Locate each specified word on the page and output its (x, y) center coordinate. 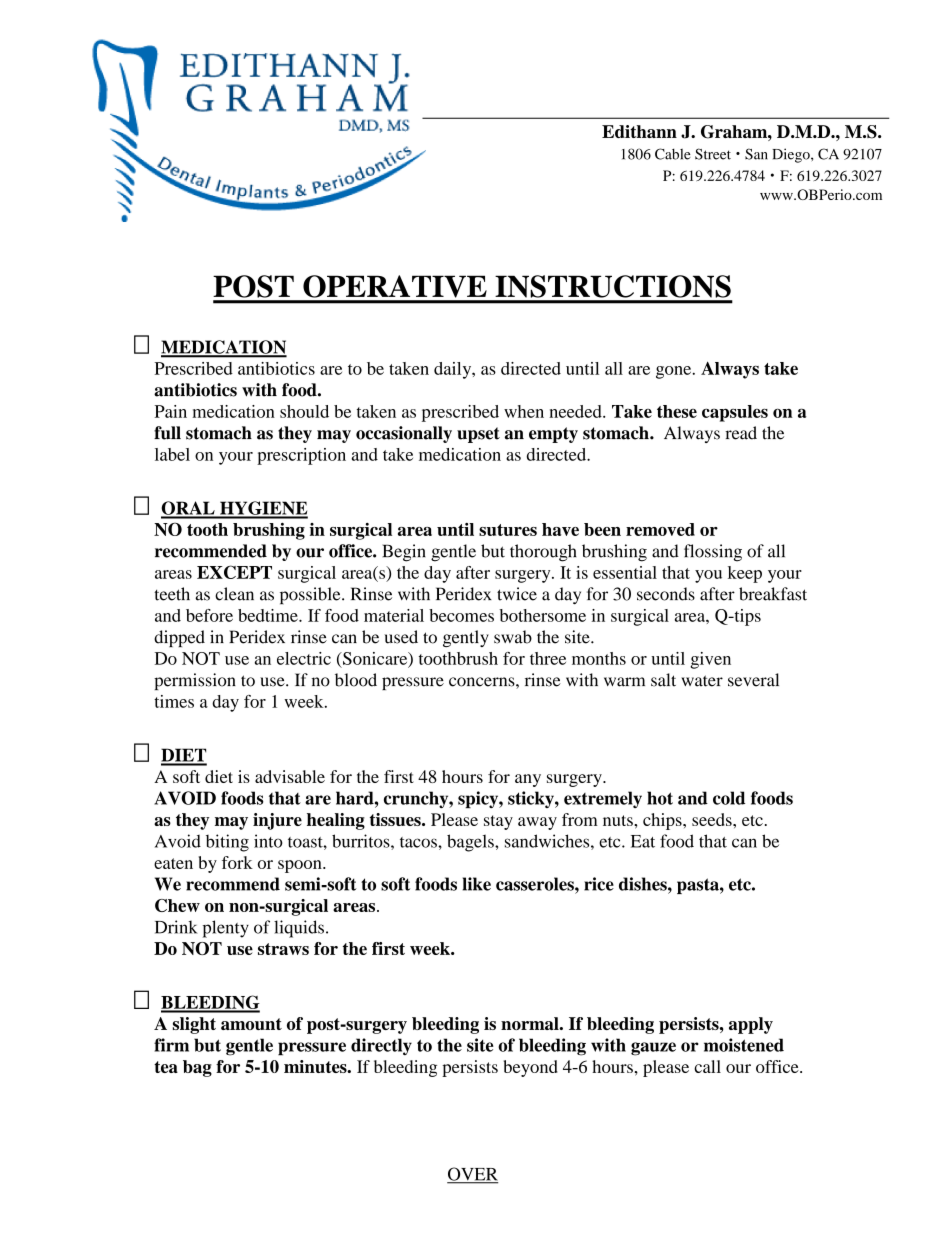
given (710, 660)
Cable (673, 154)
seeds (713, 819)
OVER (472, 1175)
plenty (226, 929)
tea (166, 1067)
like (477, 884)
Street (713, 154)
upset (478, 435)
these (677, 411)
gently (466, 638)
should (304, 411)
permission (195, 681)
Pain (171, 411)
